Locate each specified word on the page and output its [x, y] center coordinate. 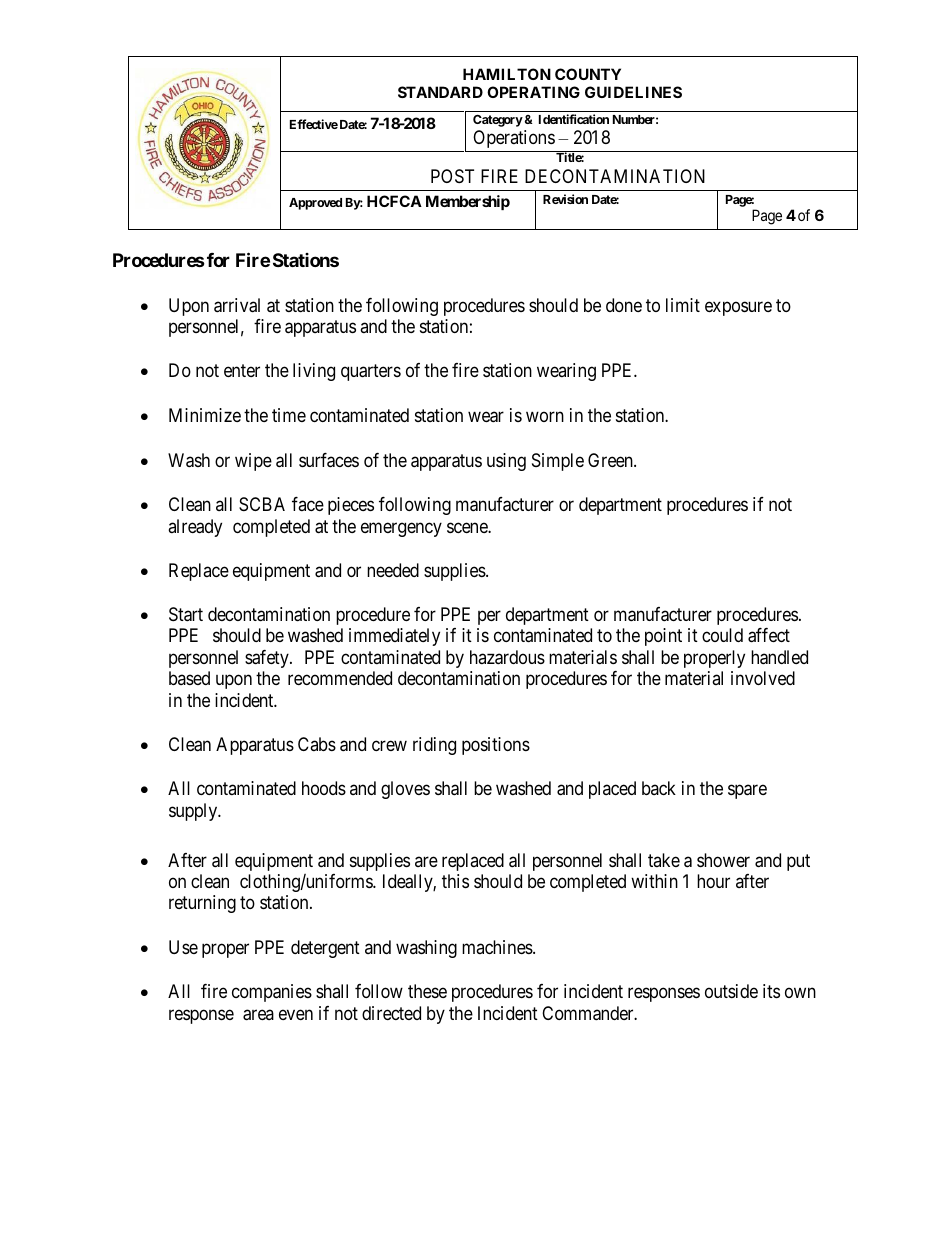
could [722, 635]
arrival [237, 305]
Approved [315, 204]
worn [545, 416]
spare [747, 792]
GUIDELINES [633, 92]
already [195, 528]
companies [272, 993]
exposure [738, 308]
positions [496, 746]
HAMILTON [507, 74]
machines [498, 947]
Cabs [317, 744]
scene [468, 527]
